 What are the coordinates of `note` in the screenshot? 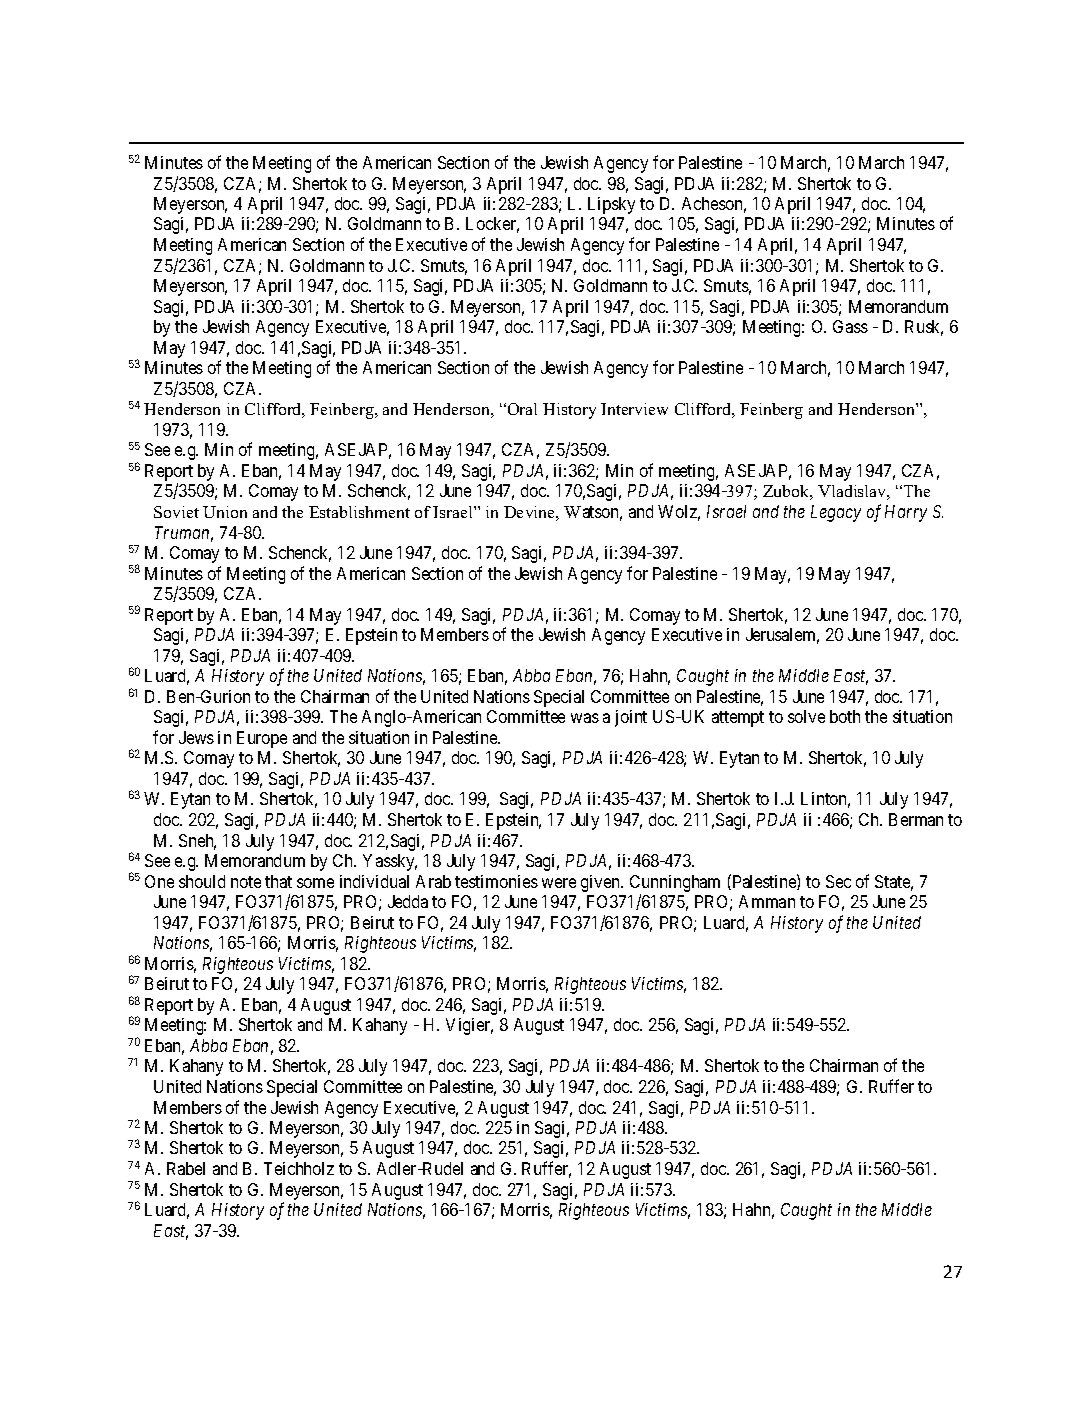 It's located at (246, 882).
